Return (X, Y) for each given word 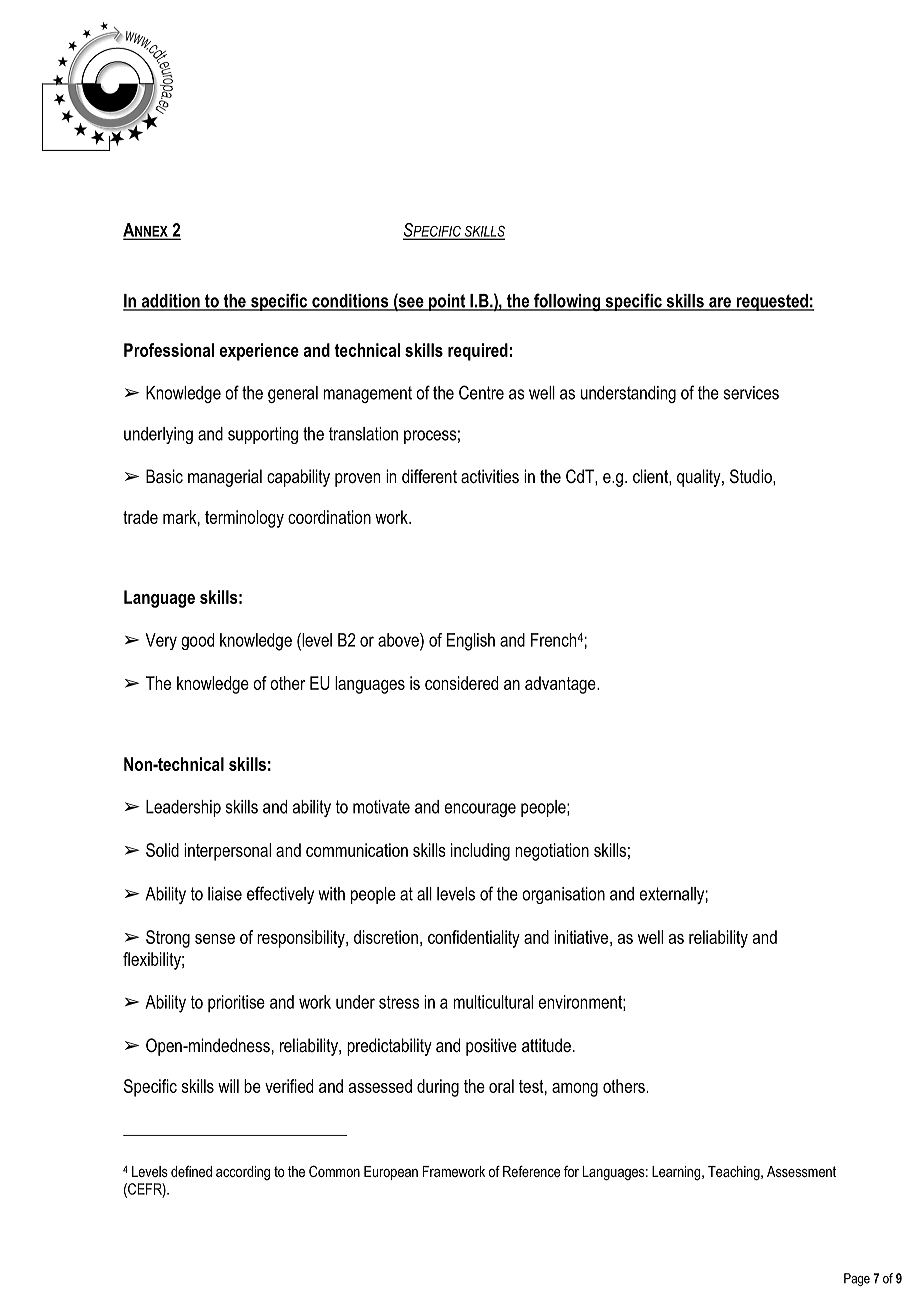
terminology (244, 519)
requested (772, 302)
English (471, 642)
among (575, 1090)
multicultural (493, 1002)
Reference (532, 1171)
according (243, 1173)
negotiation (552, 852)
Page (857, 1279)
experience (259, 352)
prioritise (236, 1003)
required (478, 352)
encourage (480, 810)
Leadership (183, 808)
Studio (752, 476)
